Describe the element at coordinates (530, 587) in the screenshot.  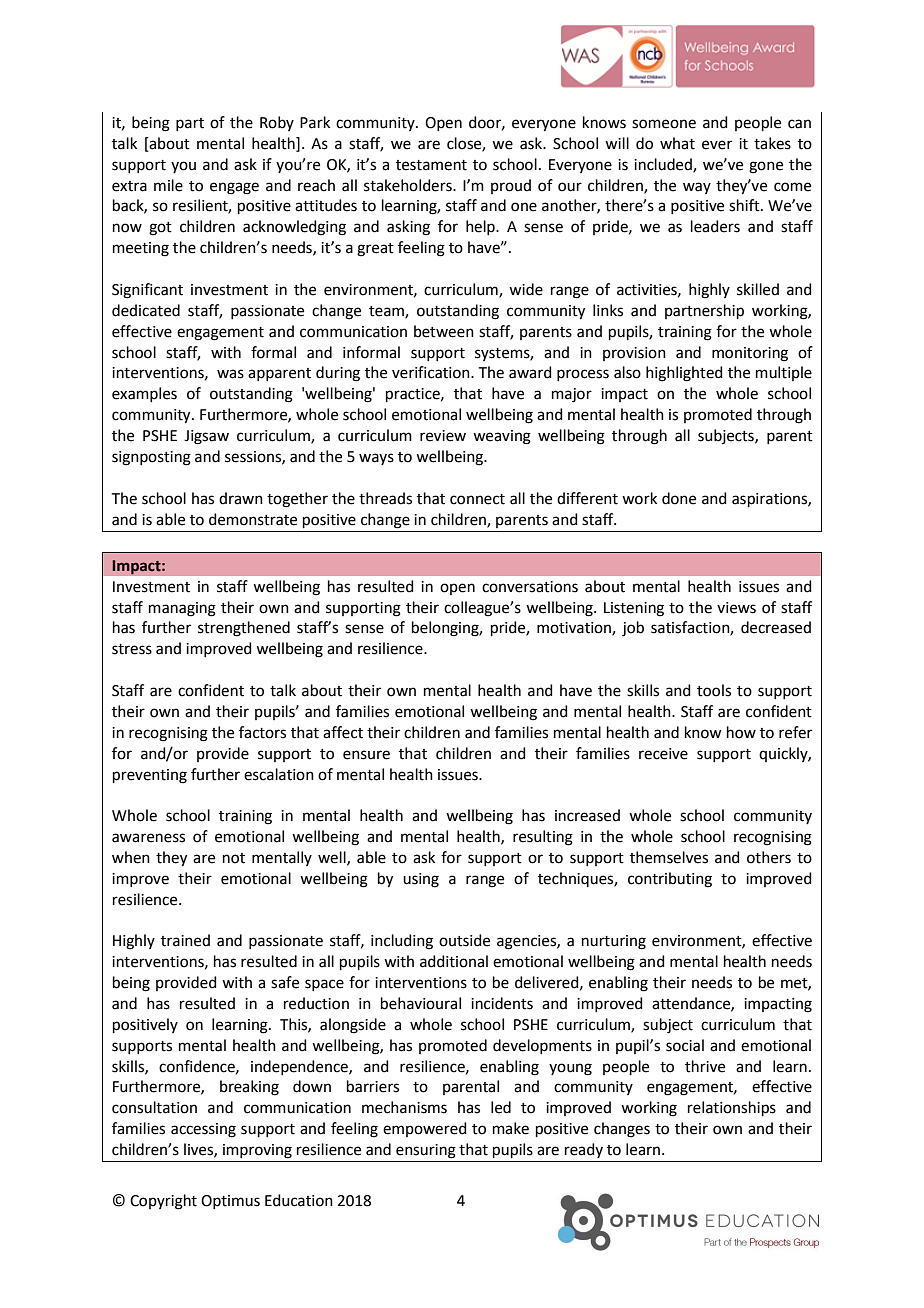
I see `conversations` at that location.
